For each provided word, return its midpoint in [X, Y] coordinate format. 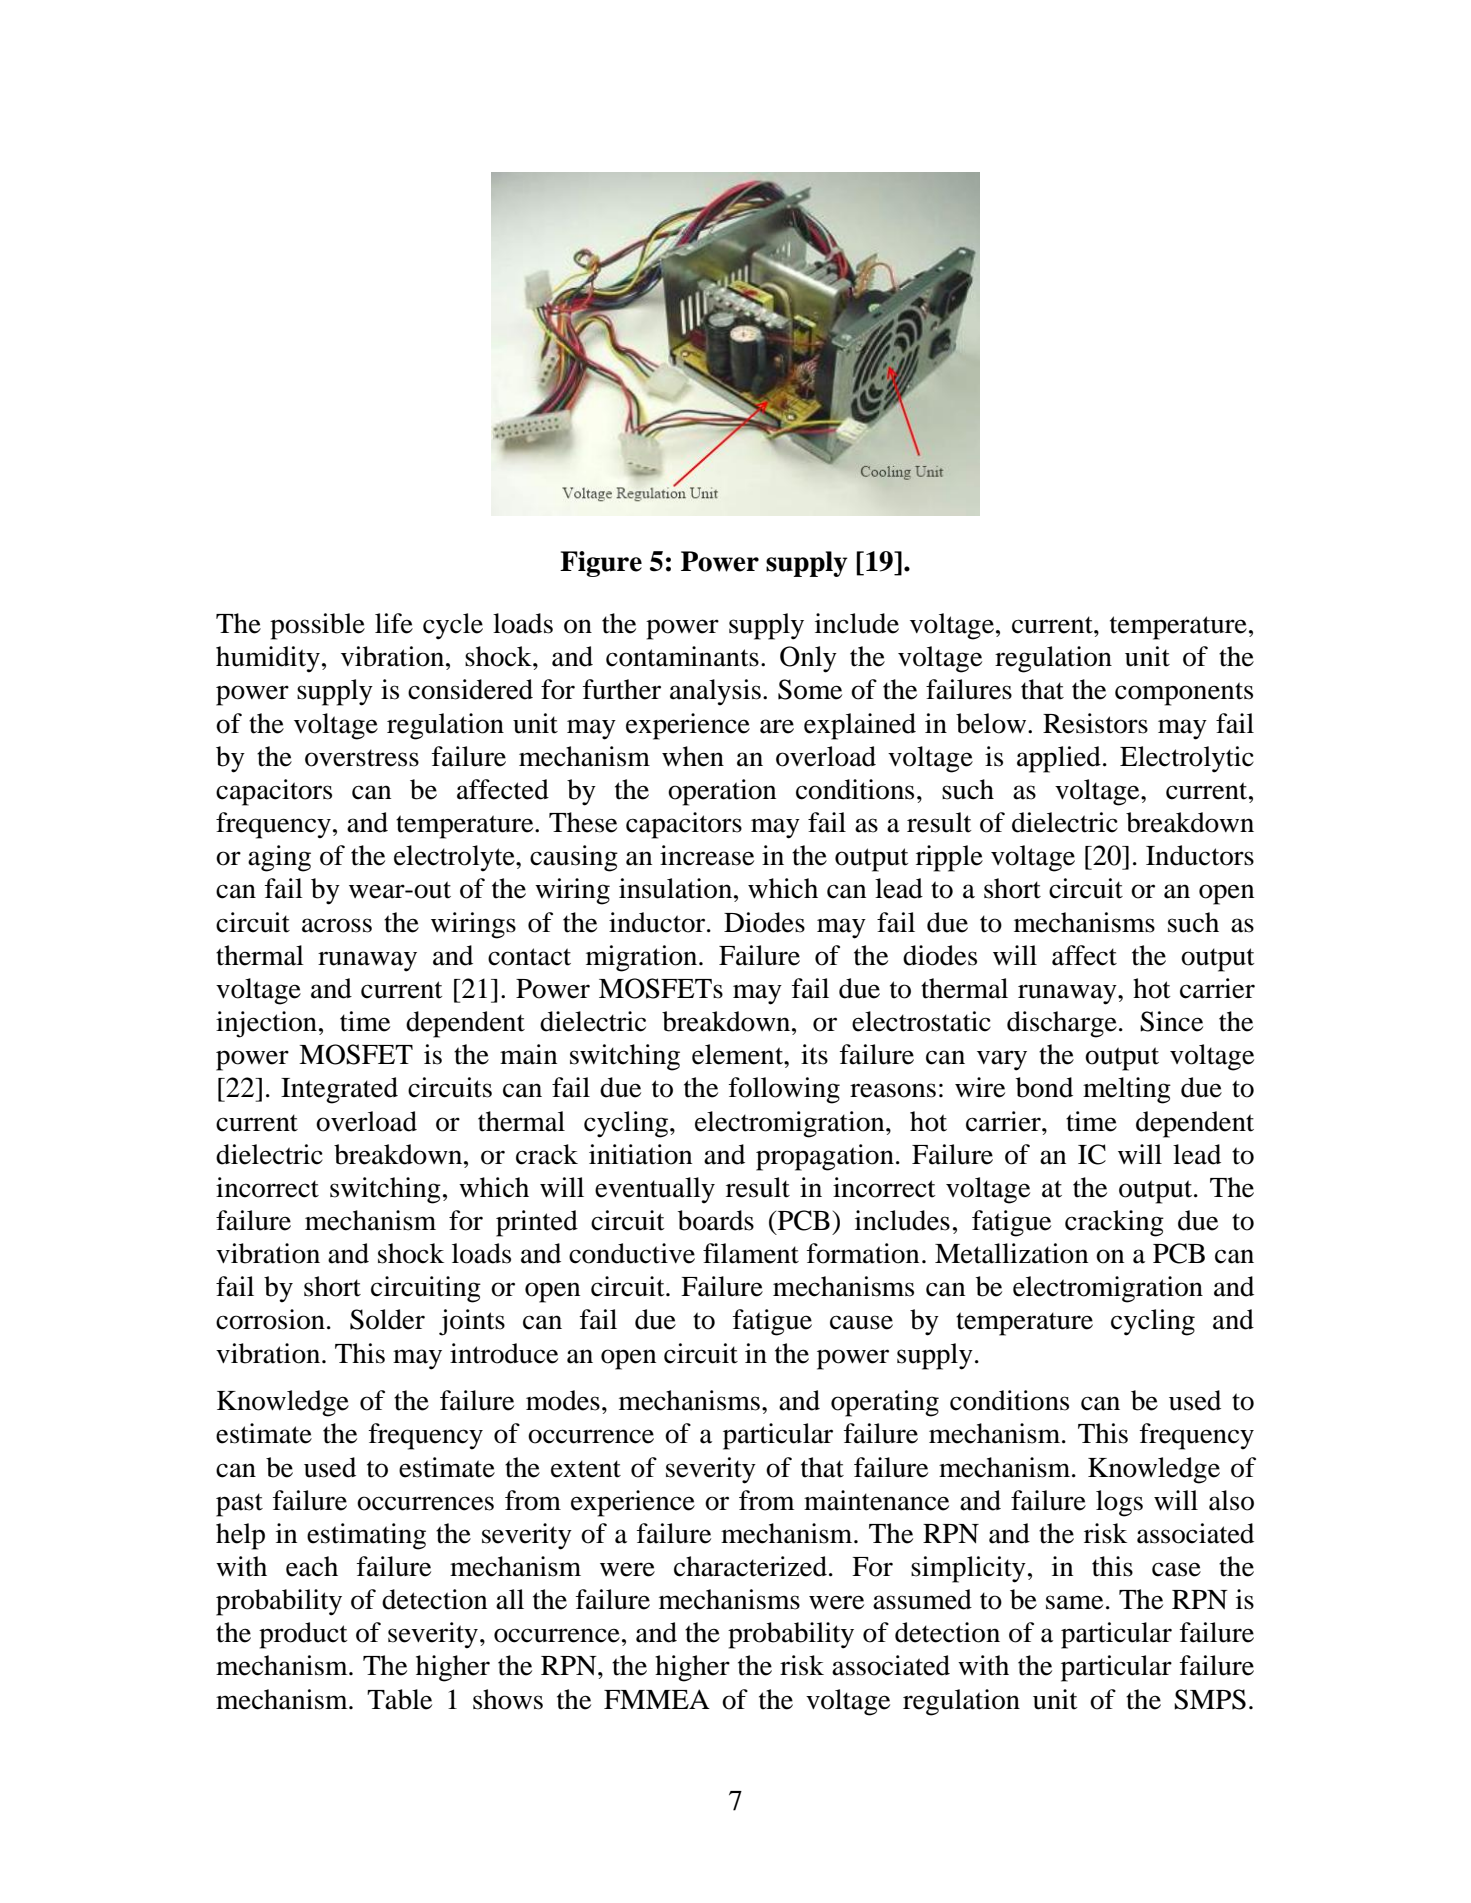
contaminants [682, 656]
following [784, 1090]
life [394, 623]
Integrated [339, 1090]
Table [399, 1699]
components [1184, 694]
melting [1127, 1090]
